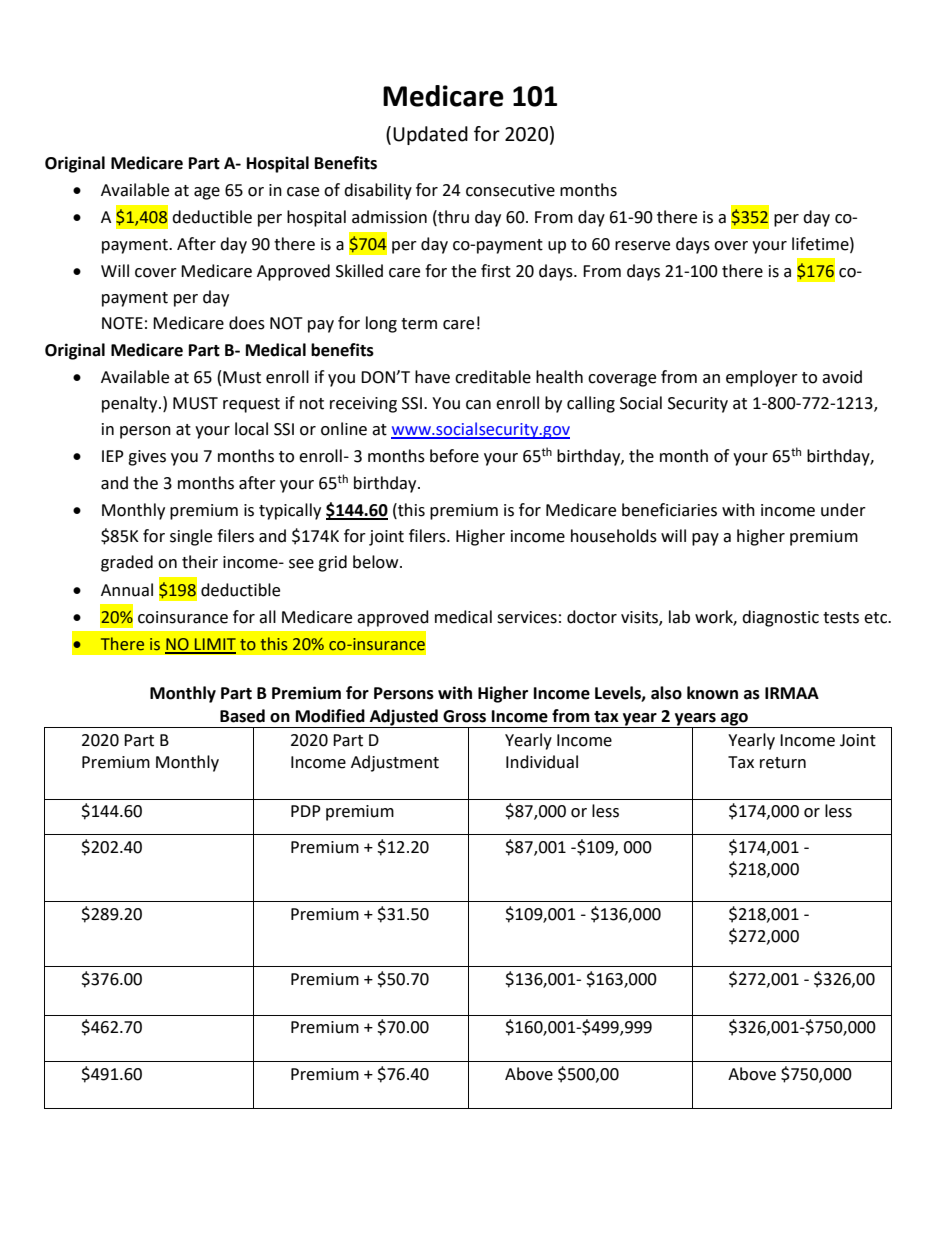  Describe the element at coordinates (303, 192) in the screenshot. I see `case` at that location.
